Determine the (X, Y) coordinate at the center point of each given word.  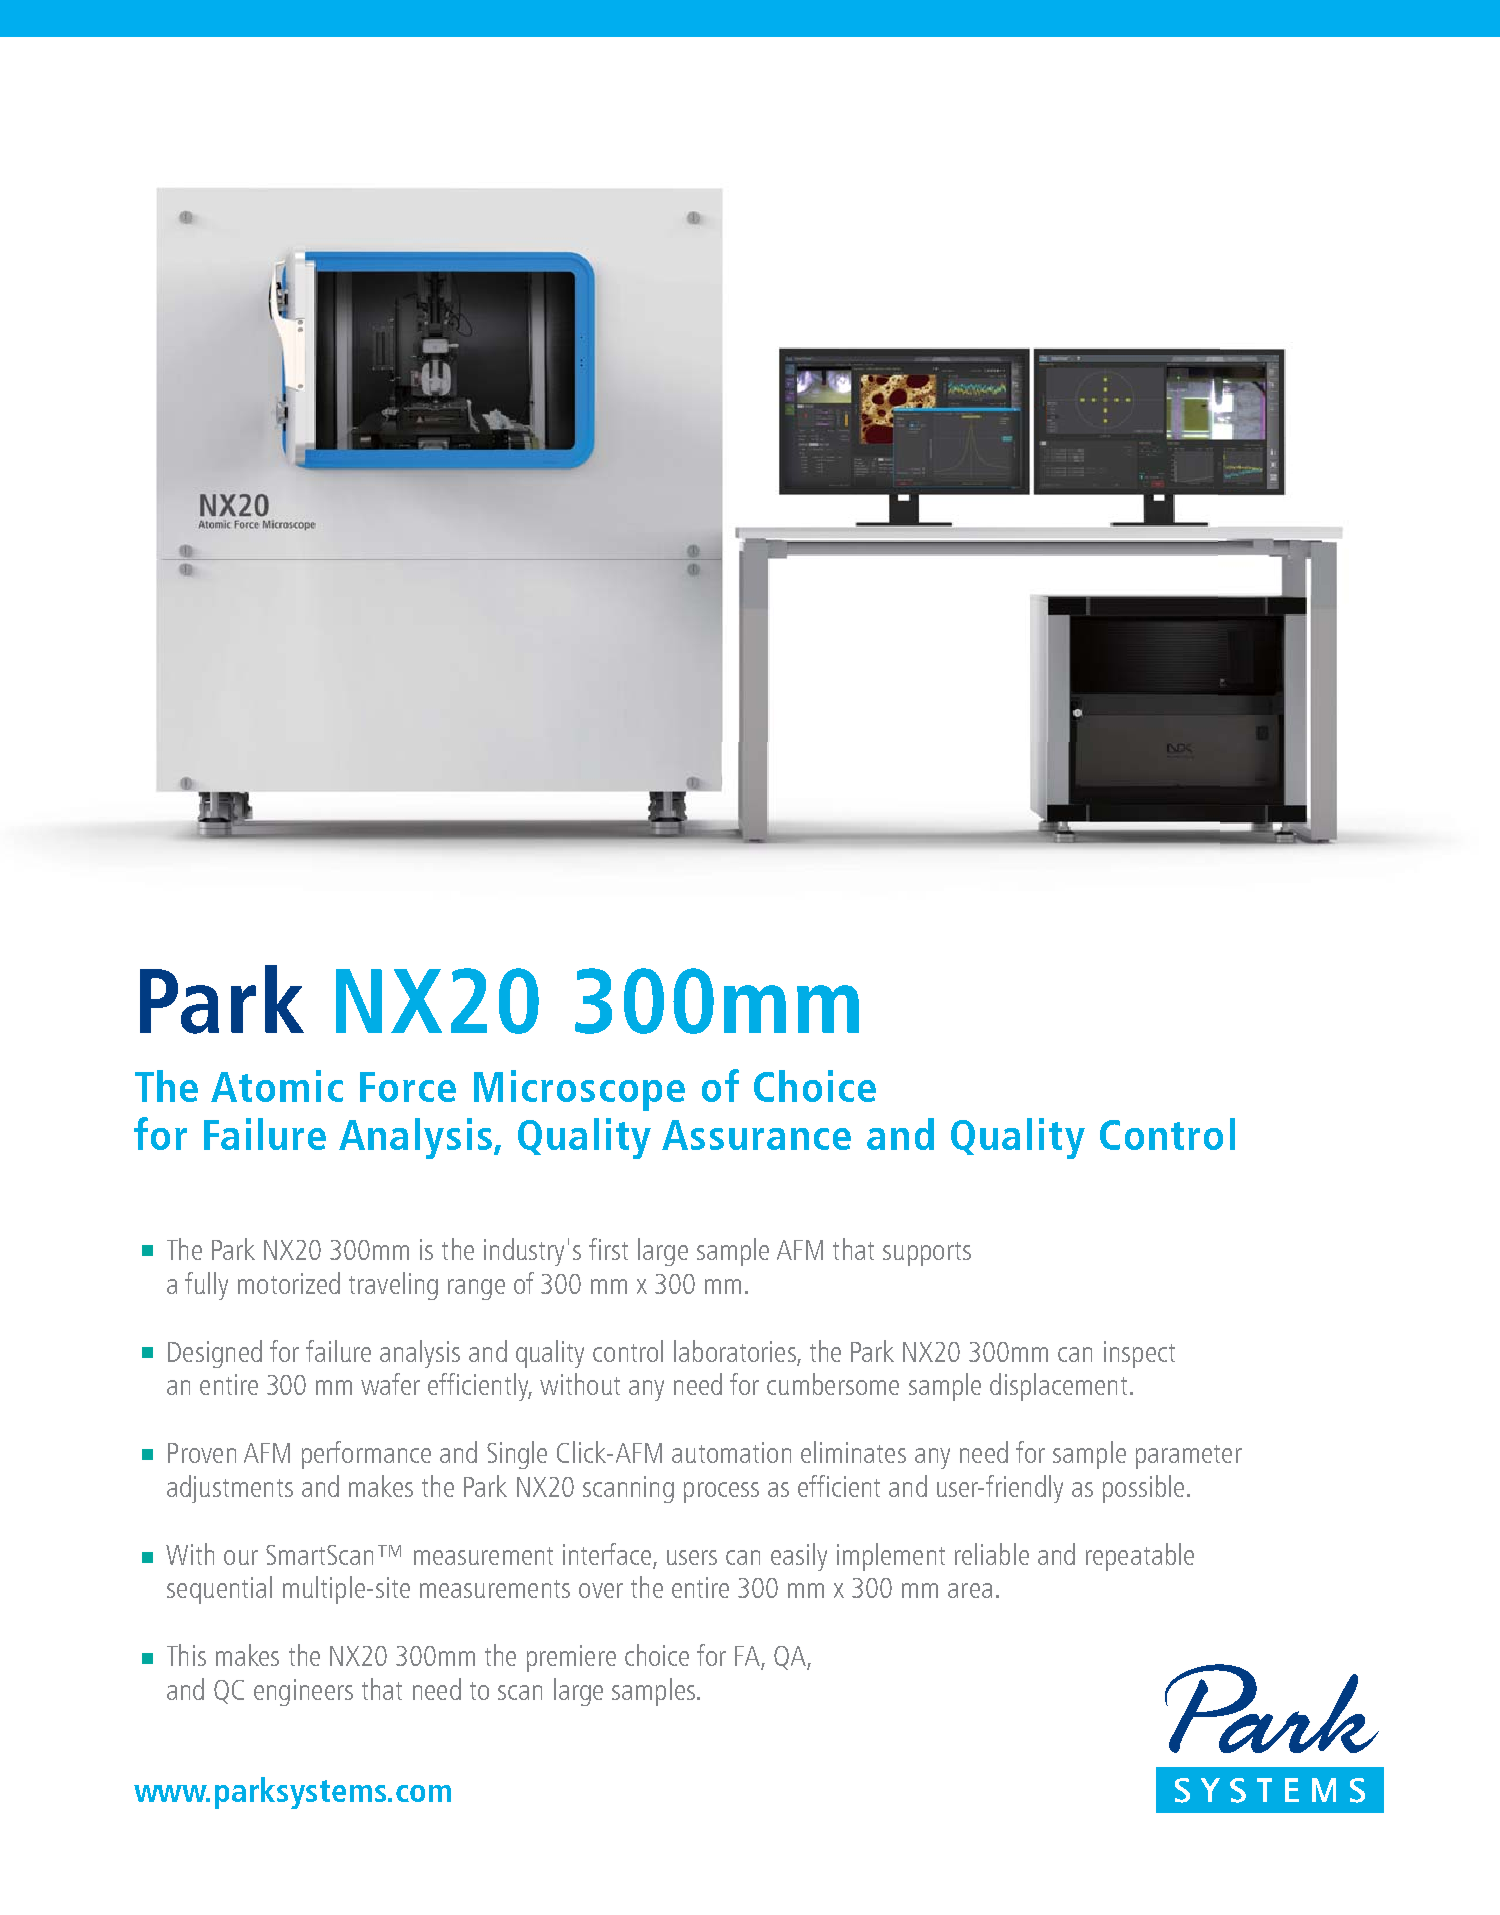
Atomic (277, 1086)
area (970, 1590)
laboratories (735, 1351)
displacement (1058, 1387)
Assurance (756, 1135)
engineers (303, 1692)
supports (927, 1254)
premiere (571, 1658)
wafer (390, 1384)
